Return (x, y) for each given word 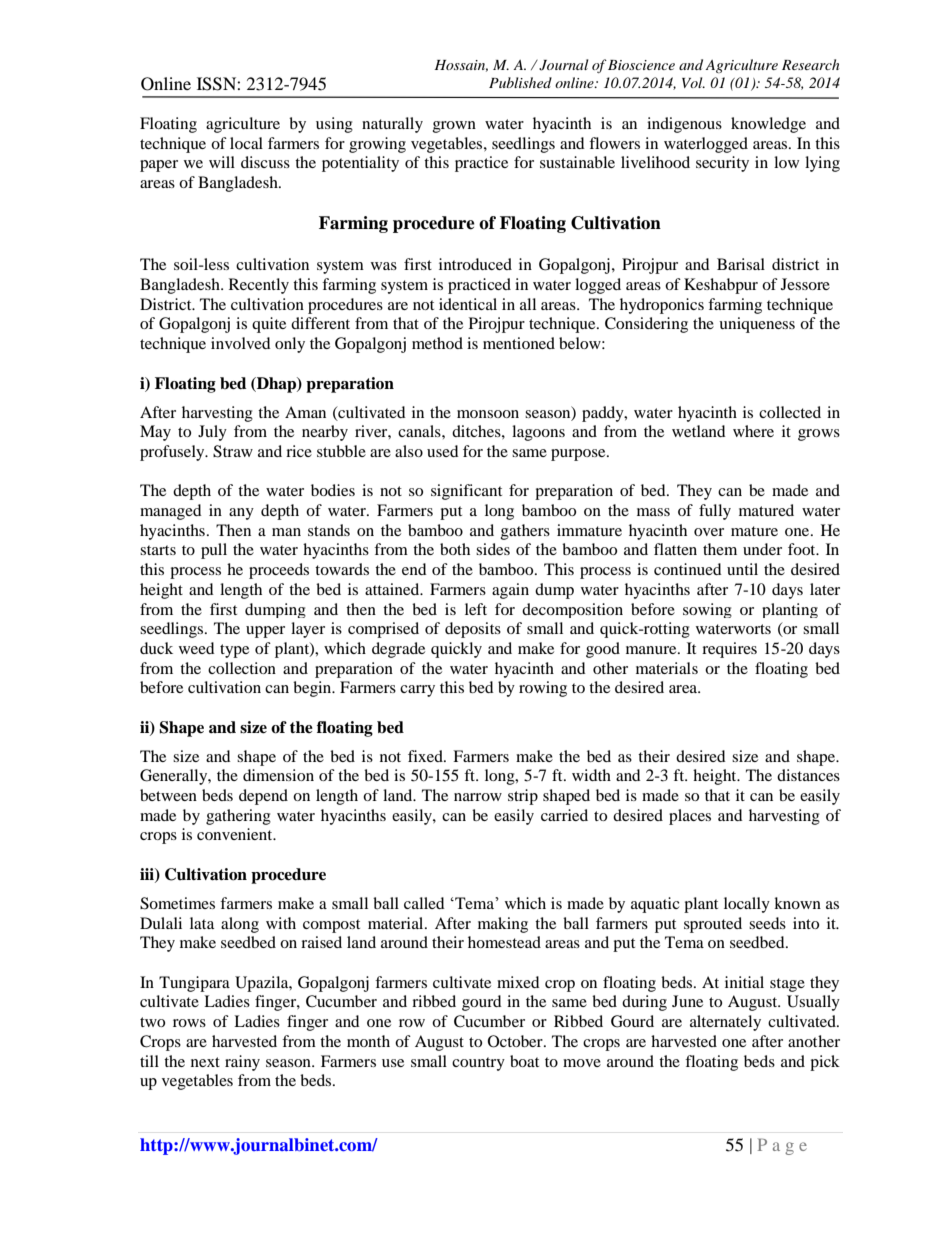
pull (214, 551)
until (742, 569)
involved (241, 343)
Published (520, 82)
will (222, 162)
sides (493, 549)
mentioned (519, 343)
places (690, 817)
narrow (478, 797)
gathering (238, 817)
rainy (242, 1063)
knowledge (768, 125)
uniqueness (757, 325)
